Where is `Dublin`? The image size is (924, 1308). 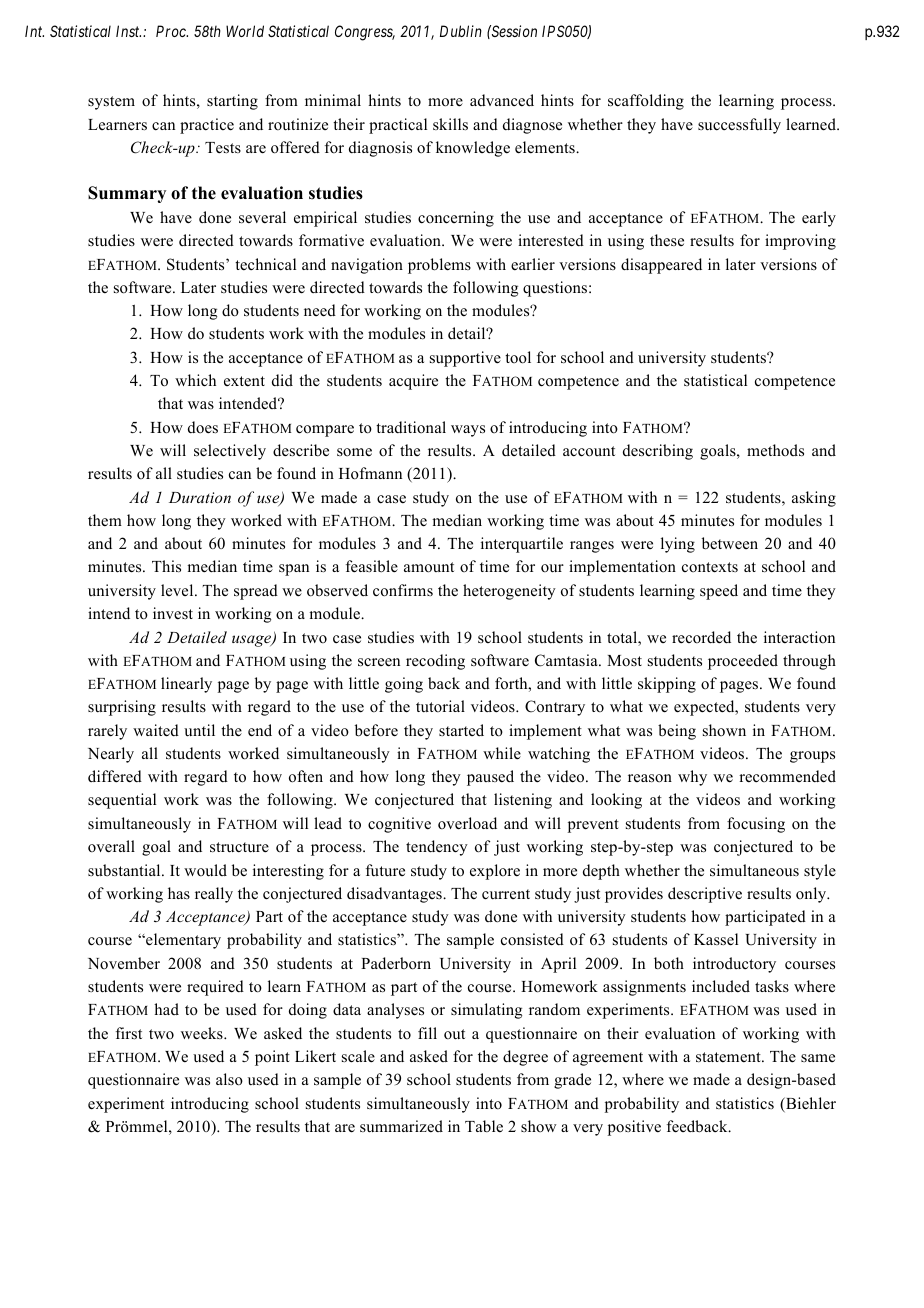 Dublin is located at coordinates (461, 31).
